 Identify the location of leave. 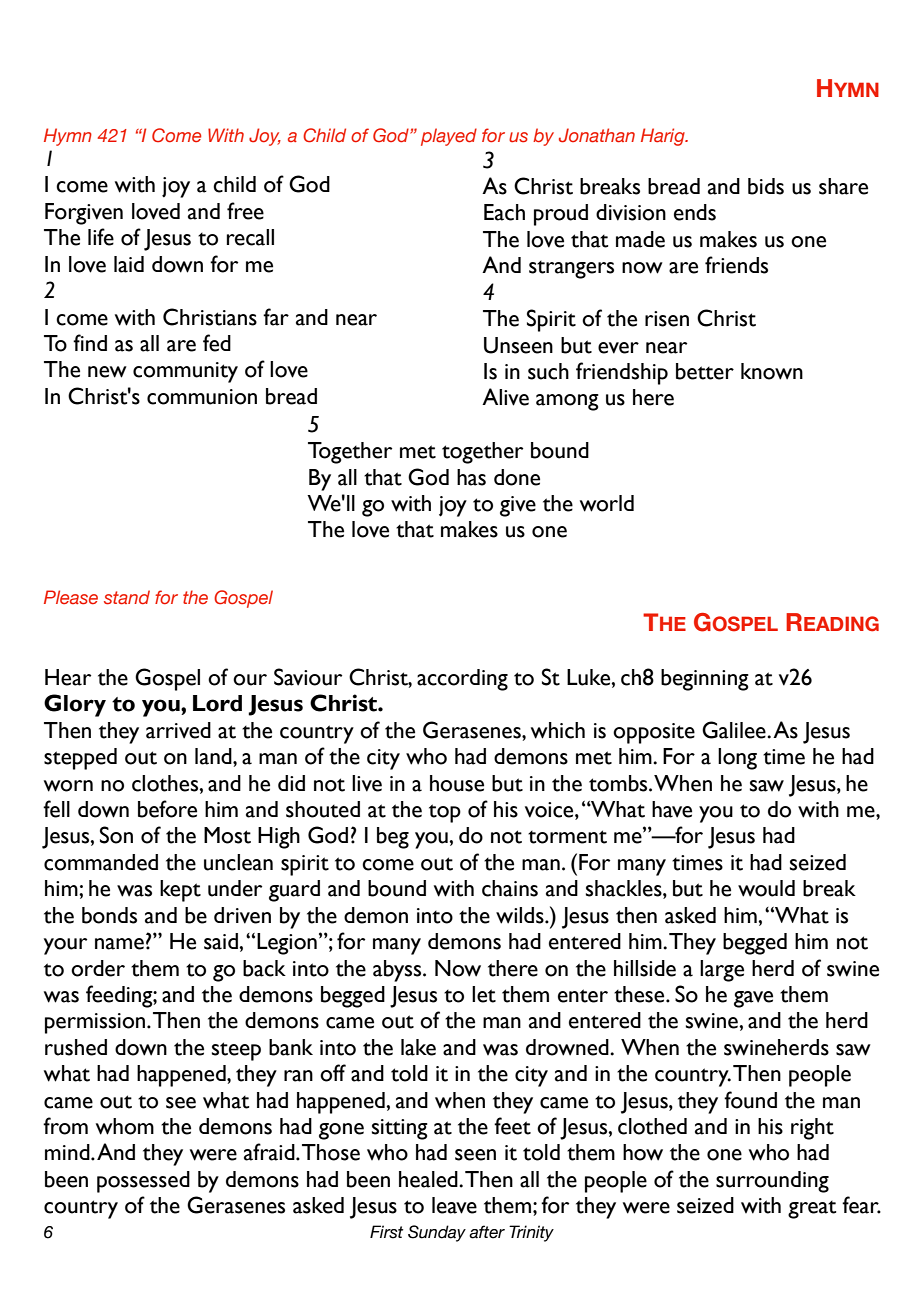
(454, 1205).
